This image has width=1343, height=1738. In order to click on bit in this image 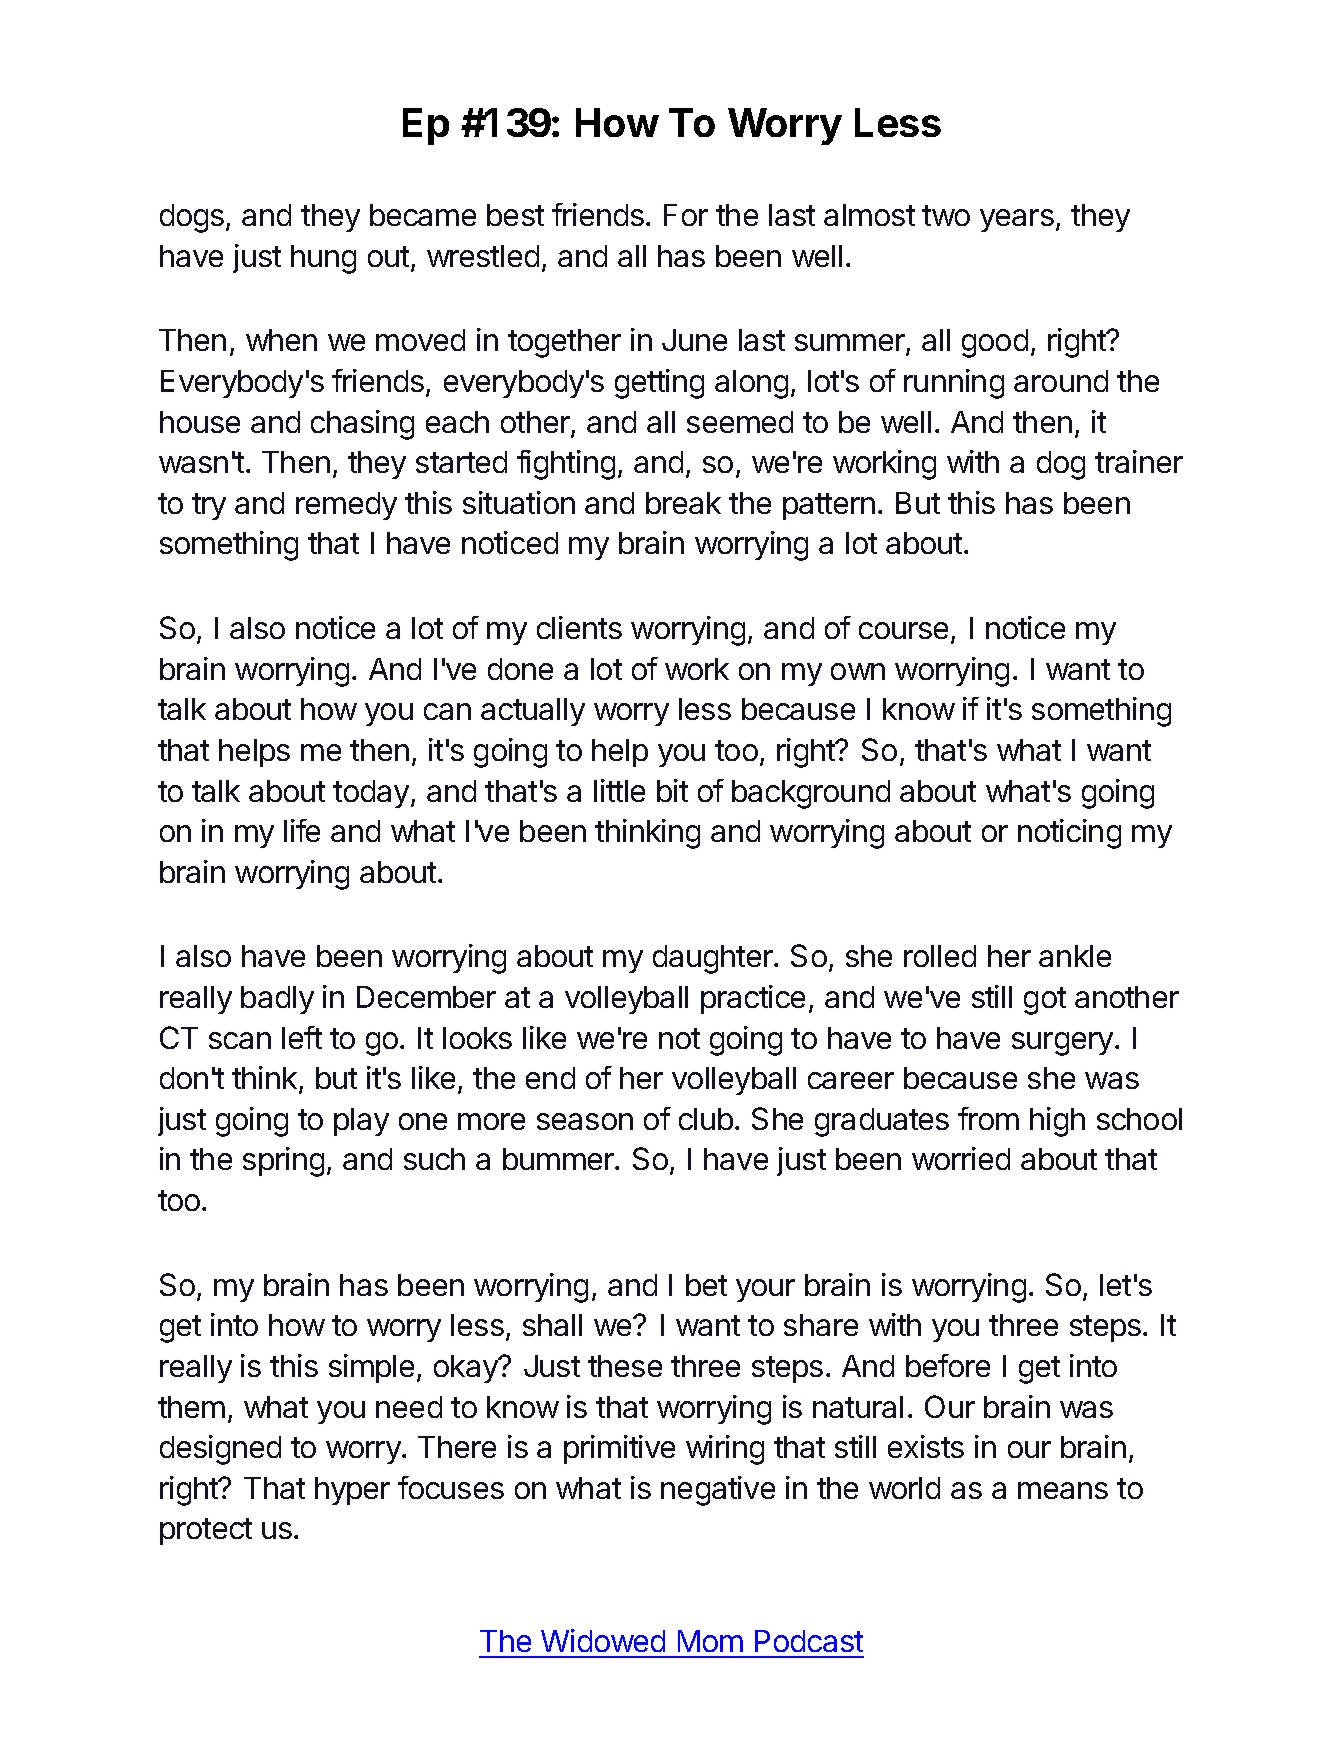, I will do `click(672, 790)`.
